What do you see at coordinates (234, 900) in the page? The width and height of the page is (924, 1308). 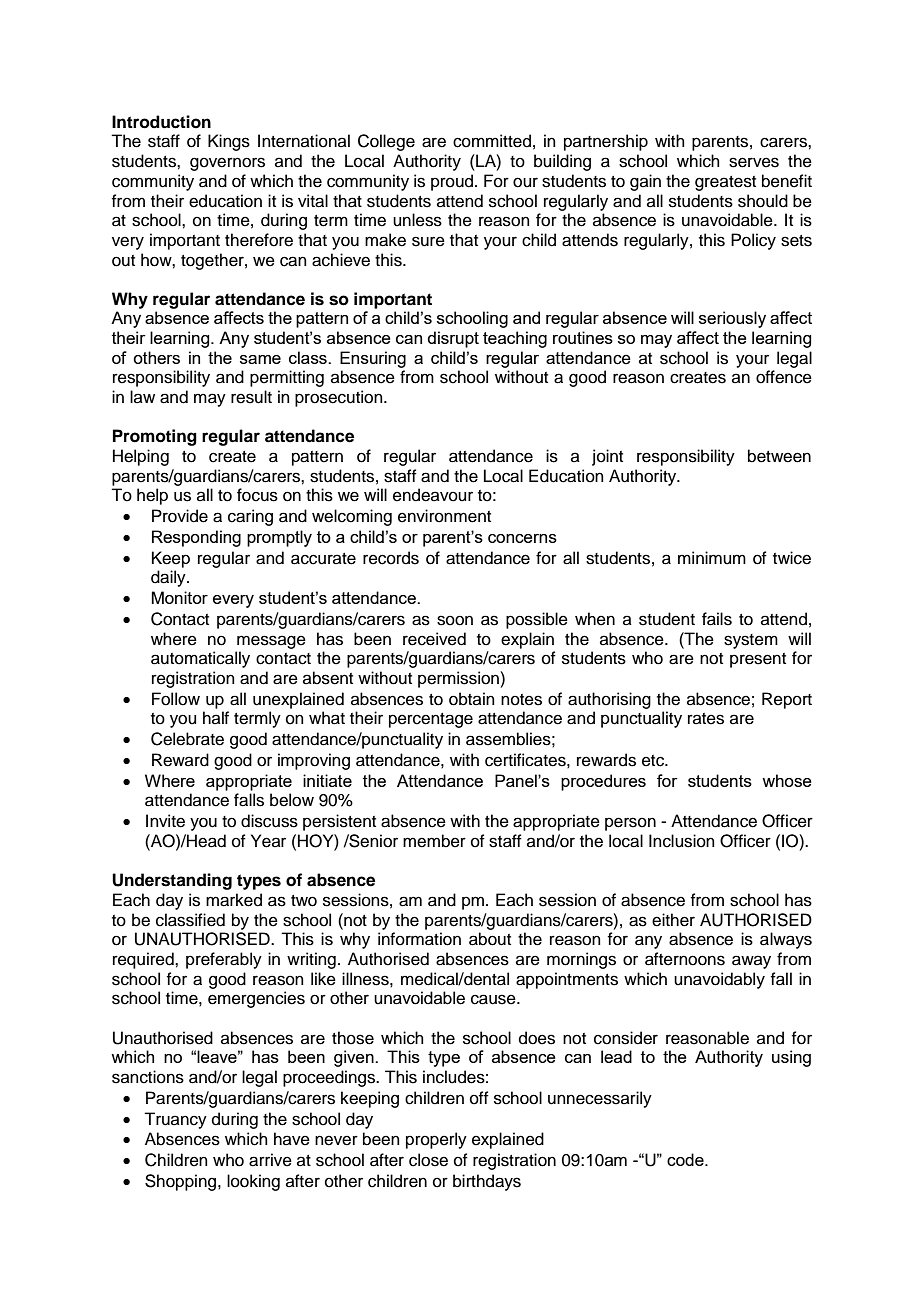 I see `marked` at bounding box center [234, 900].
